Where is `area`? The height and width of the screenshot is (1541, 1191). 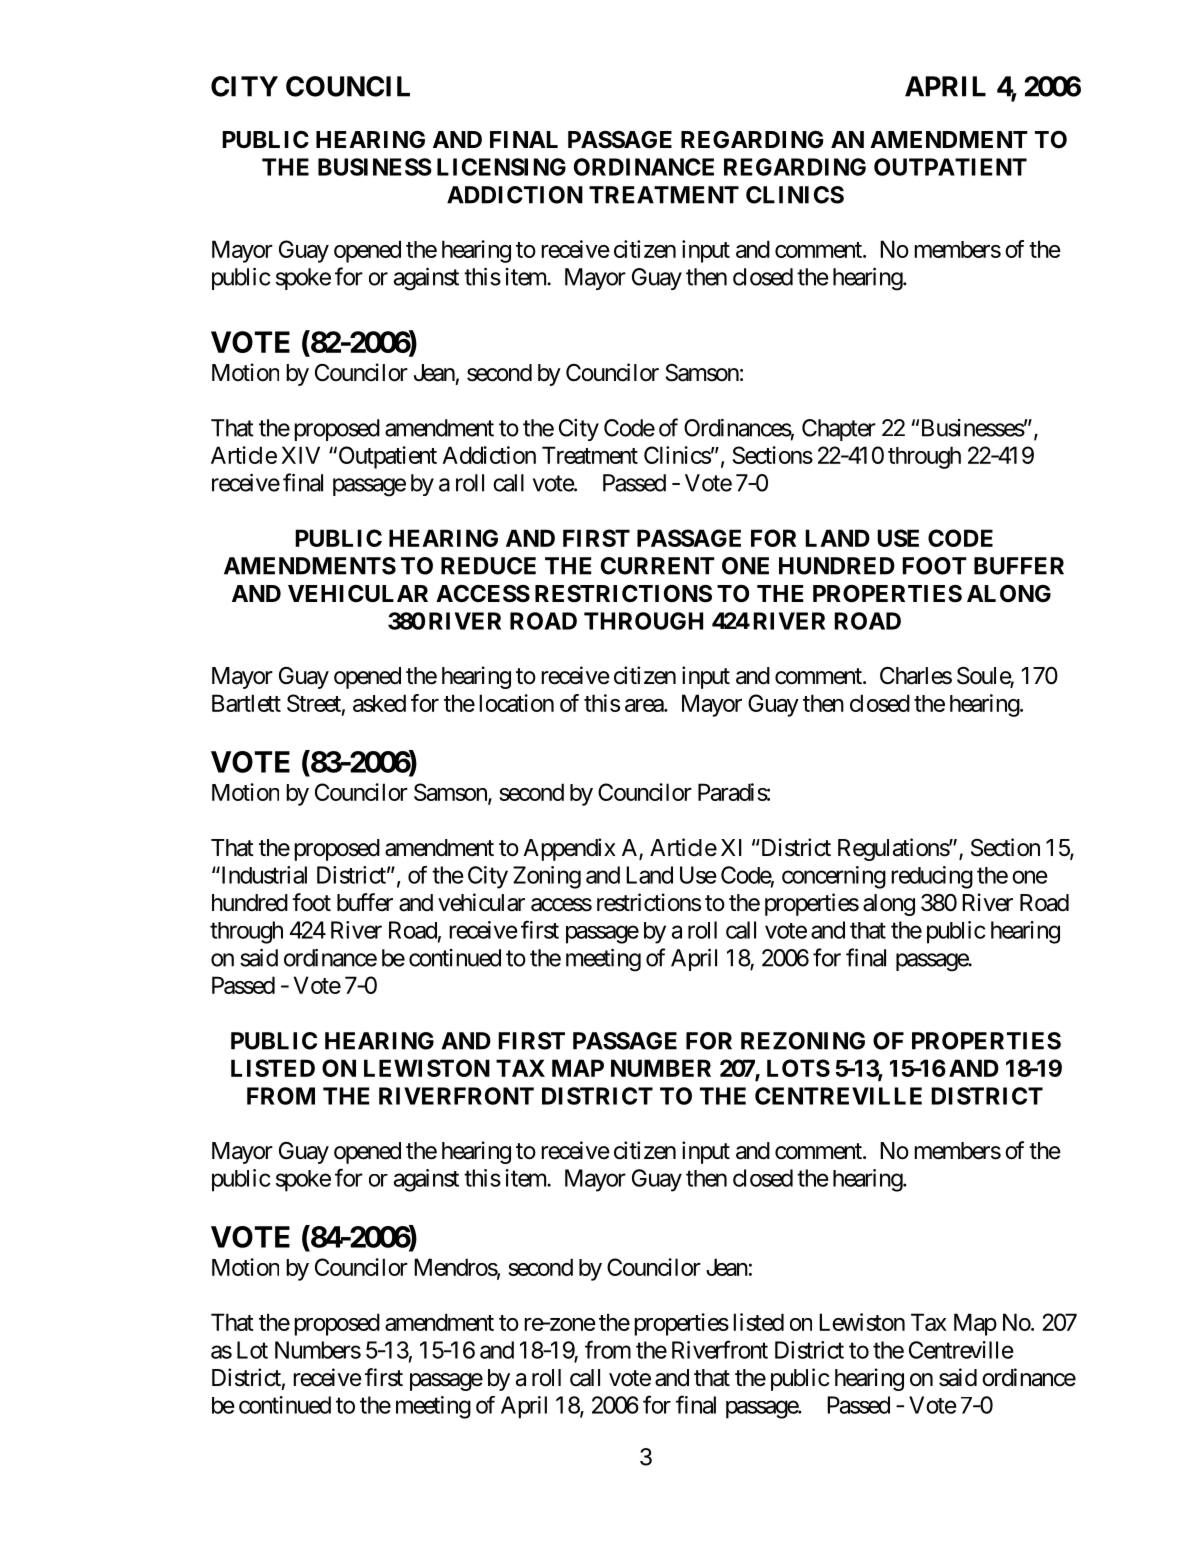
area is located at coordinates (645, 705).
